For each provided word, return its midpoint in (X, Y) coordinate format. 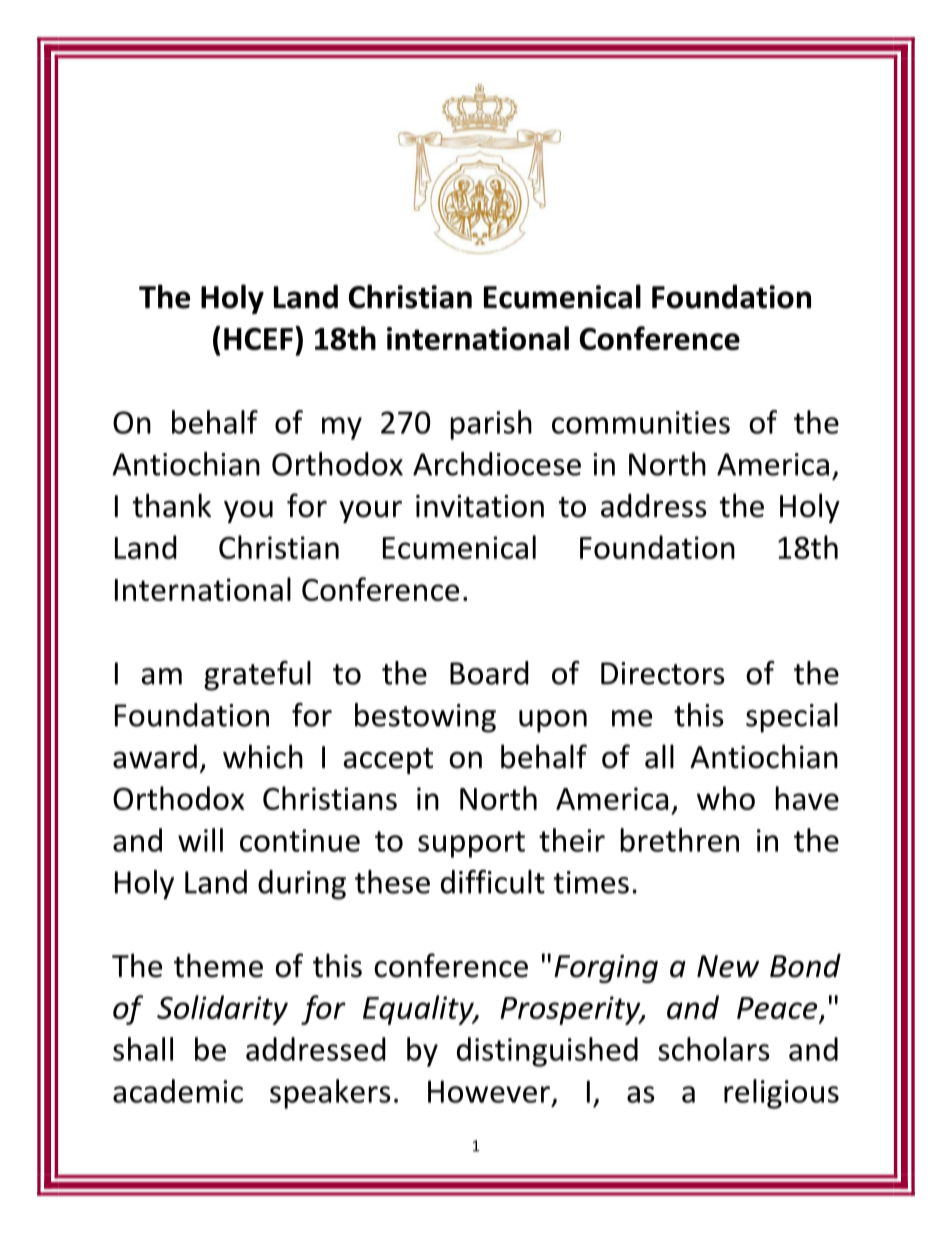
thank (172, 505)
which (263, 756)
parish (491, 425)
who (726, 798)
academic (178, 1091)
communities (641, 422)
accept (388, 761)
